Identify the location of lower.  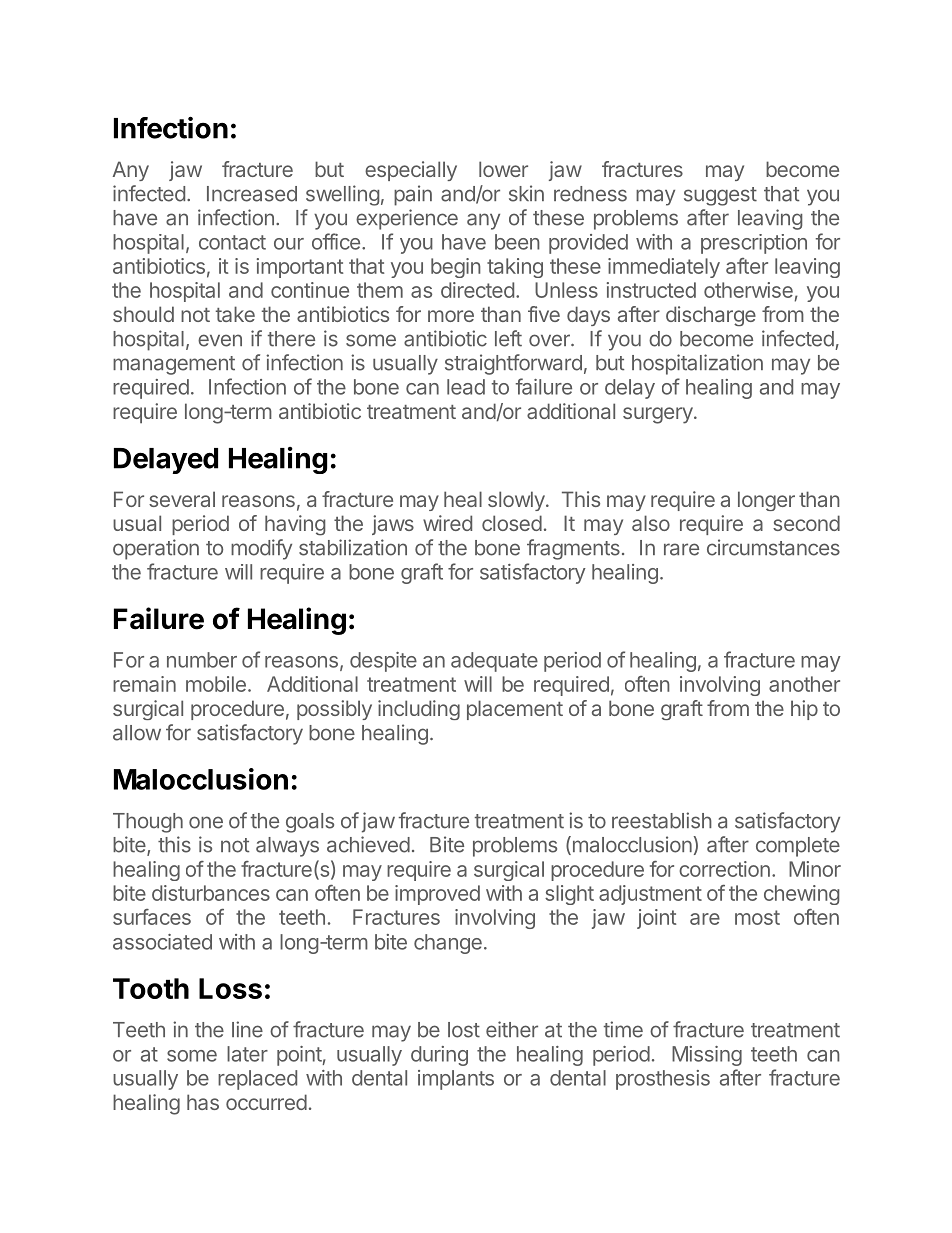
(503, 169).
